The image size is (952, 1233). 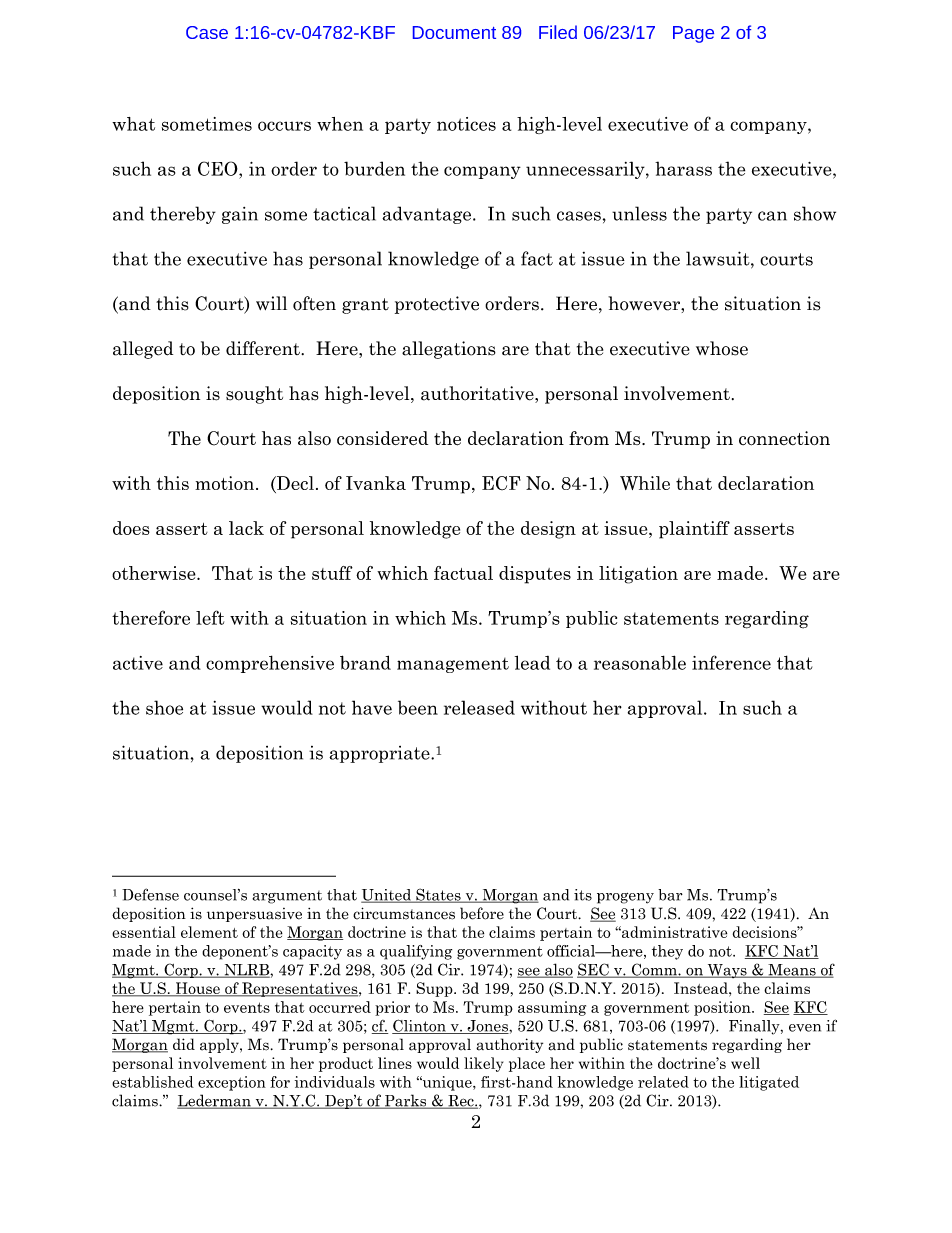 I want to click on protective, so click(x=437, y=305).
